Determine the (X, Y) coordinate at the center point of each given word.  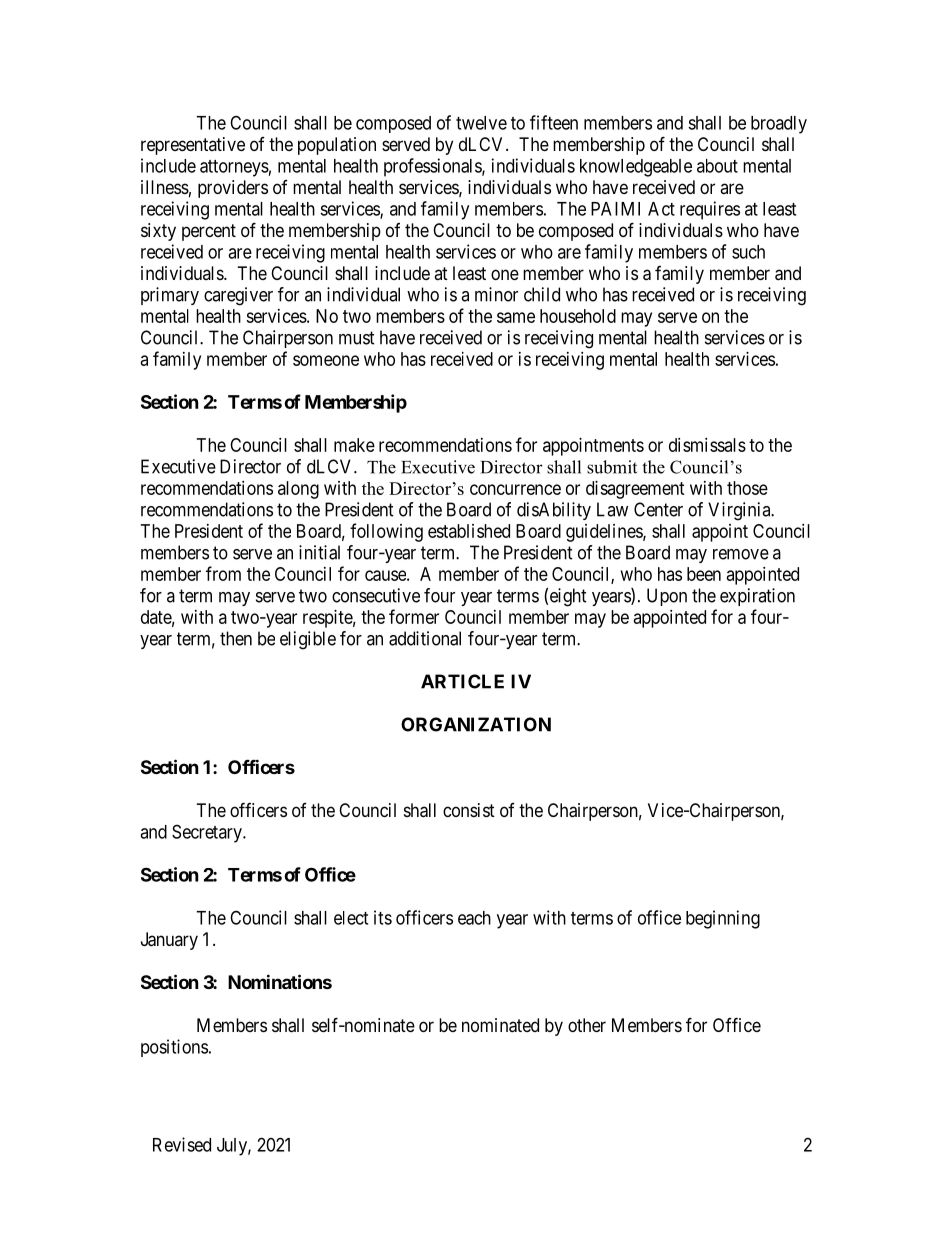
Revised (182, 1144)
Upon (667, 597)
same (516, 317)
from (223, 573)
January (169, 941)
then (236, 638)
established (469, 531)
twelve (481, 123)
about (717, 166)
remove (741, 554)
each (474, 918)
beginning (723, 919)
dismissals (707, 445)
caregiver (238, 296)
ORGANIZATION (476, 724)
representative (193, 146)
